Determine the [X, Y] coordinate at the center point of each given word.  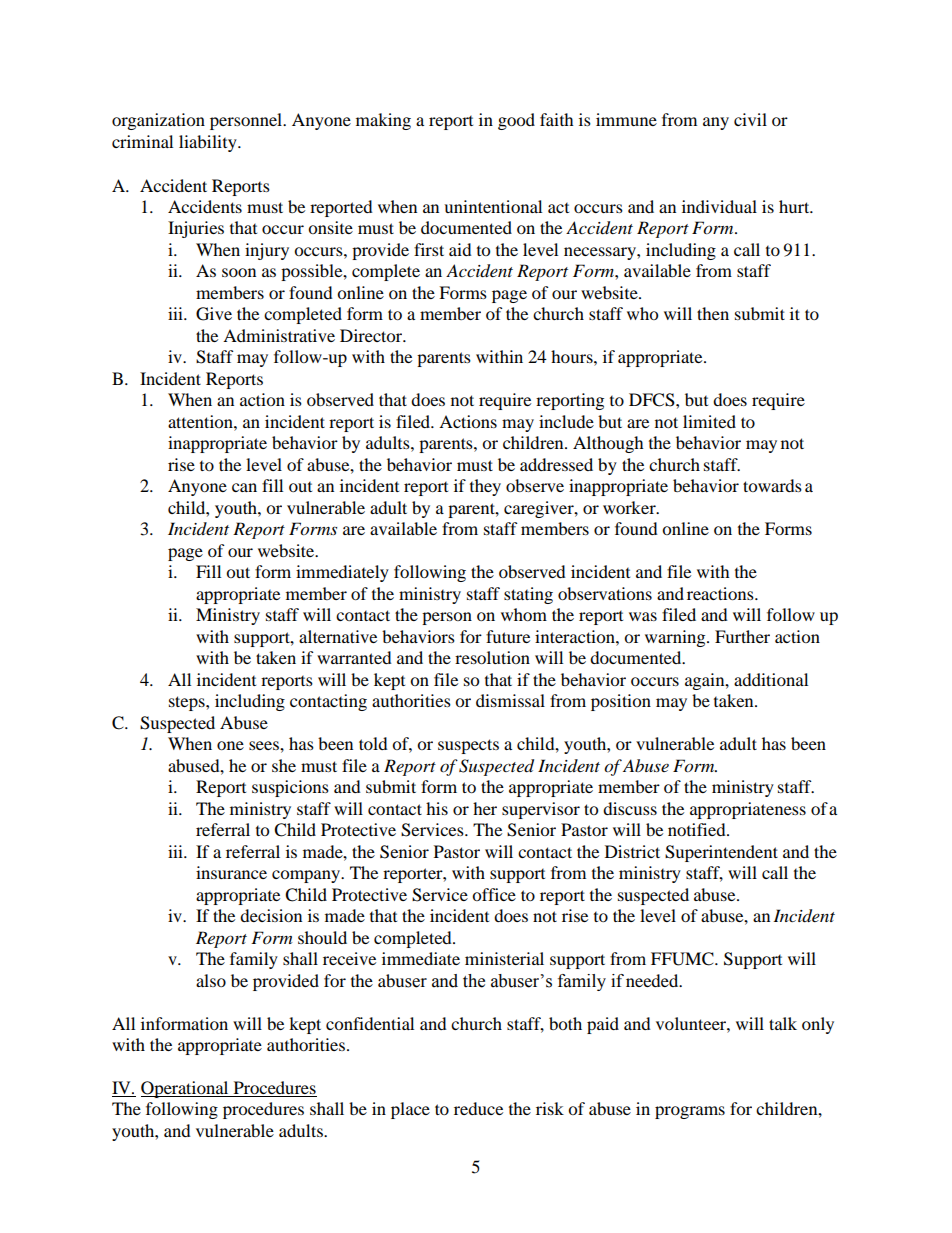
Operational [186, 1089]
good [516, 121]
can [244, 487]
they [485, 487]
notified [698, 829]
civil [750, 119]
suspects [468, 746]
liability [209, 143]
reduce [478, 1108]
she [284, 765]
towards [772, 485]
